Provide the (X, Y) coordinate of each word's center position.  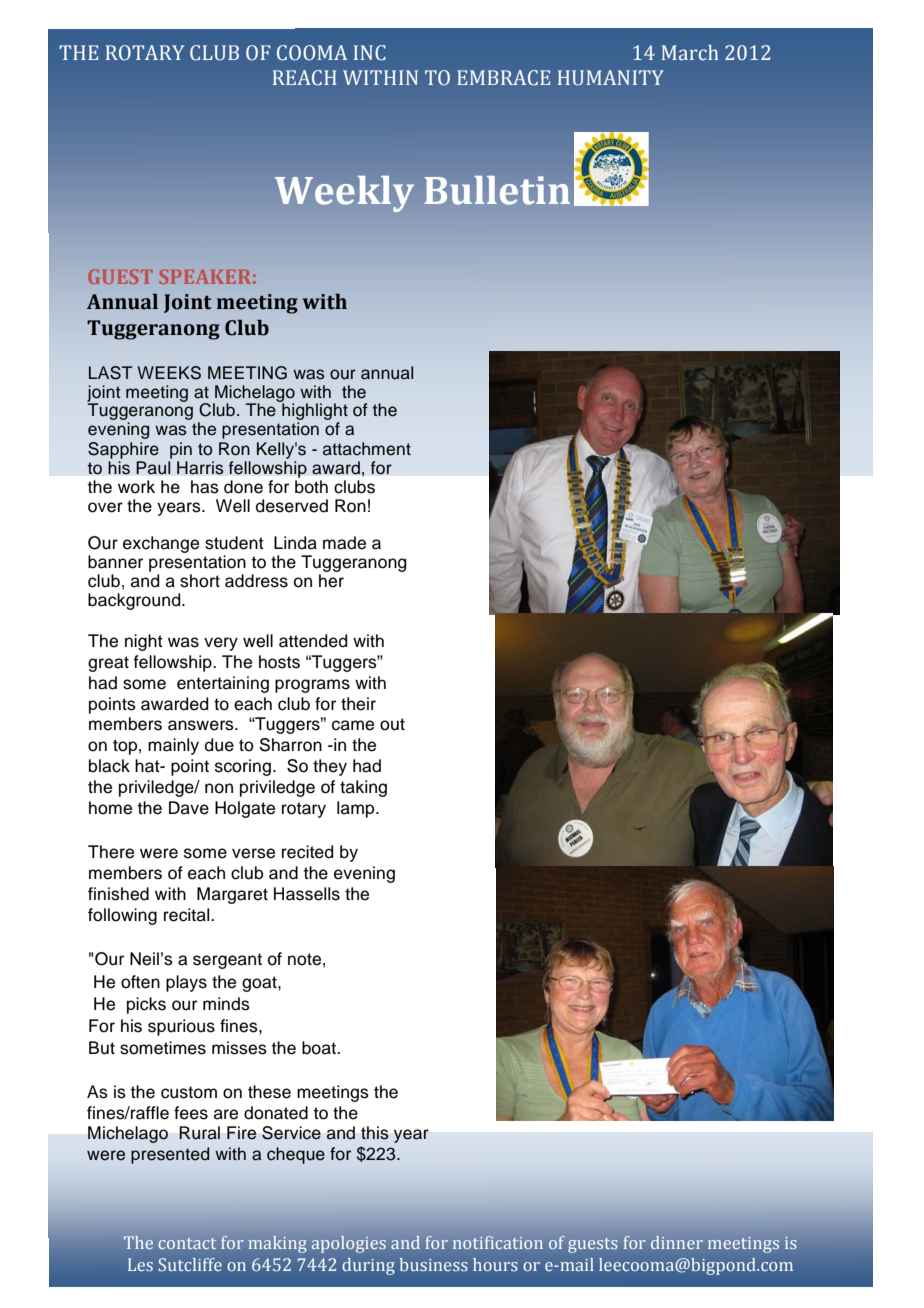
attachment (367, 449)
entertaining (223, 684)
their (358, 704)
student (234, 543)
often (140, 982)
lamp (357, 809)
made (344, 543)
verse (253, 853)
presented (170, 1155)
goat (260, 984)
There (111, 852)
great (108, 664)
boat (320, 1048)
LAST (110, 373)
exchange (161, 544)
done (243, 487)
